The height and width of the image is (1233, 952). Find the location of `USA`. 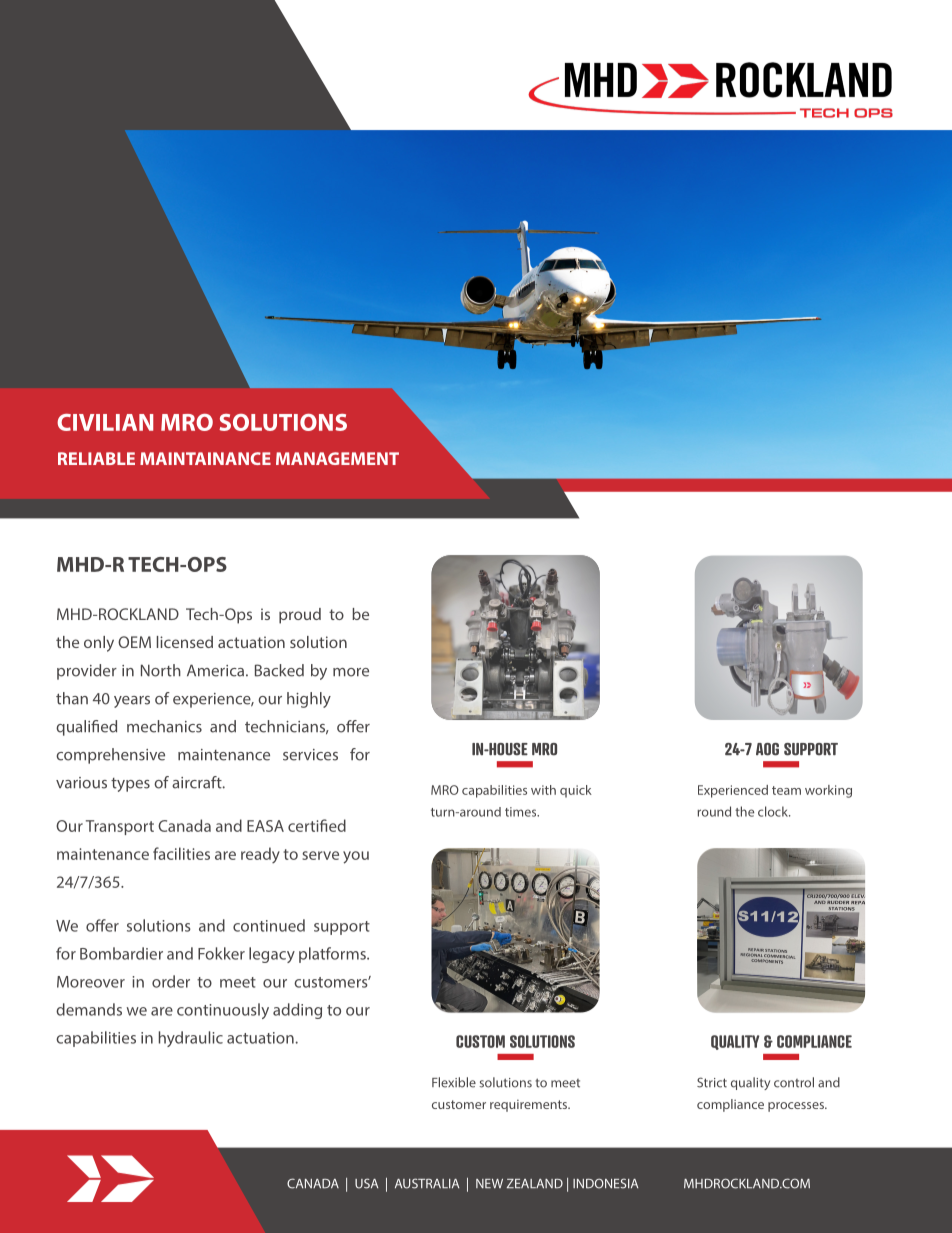

USA is located at coordinates (366, 1183).
